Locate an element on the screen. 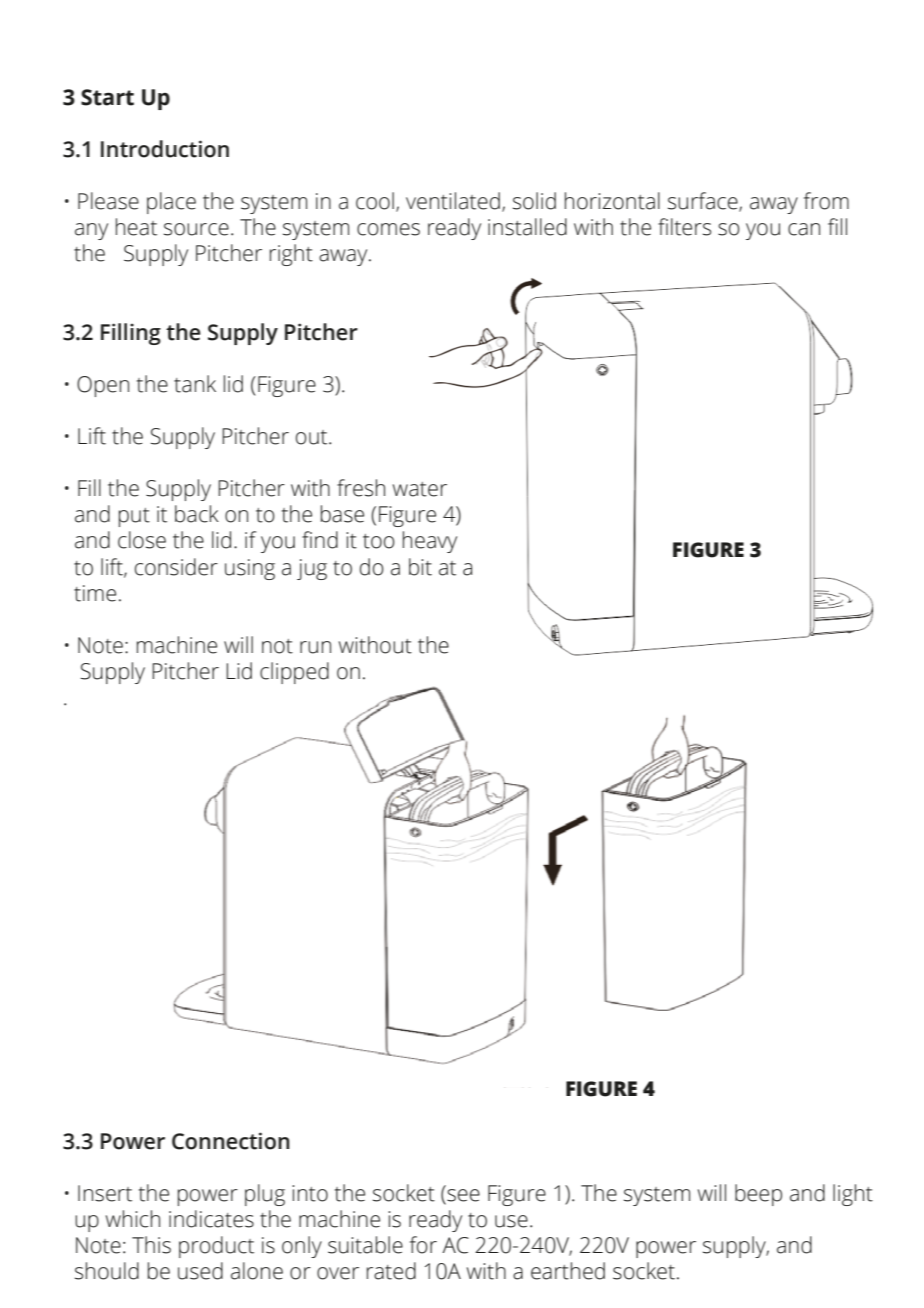 Image resolution: width=924 pixels, height=1308 pixels. for is located at coordinates (423, 1245).
